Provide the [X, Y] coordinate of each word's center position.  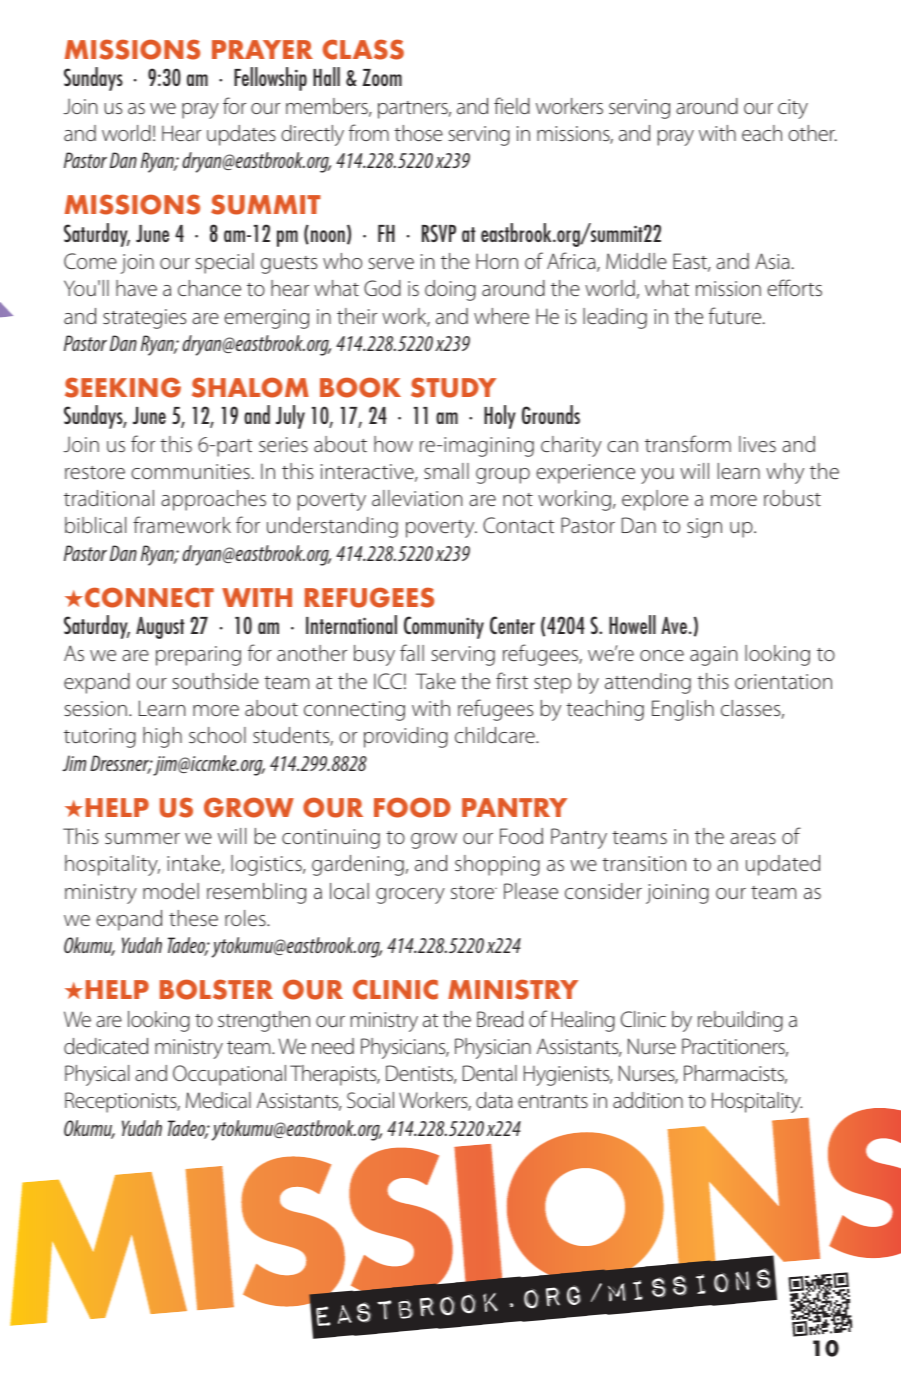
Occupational [229, 1075]
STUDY [453, 387]
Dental [490, 1073]
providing [406, 737]
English [683, 710]
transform [688, 443]
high [162, 737]
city [793, 109]
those [418, 133]
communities [190, 472]
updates [241, 135]
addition [648, 1100]
